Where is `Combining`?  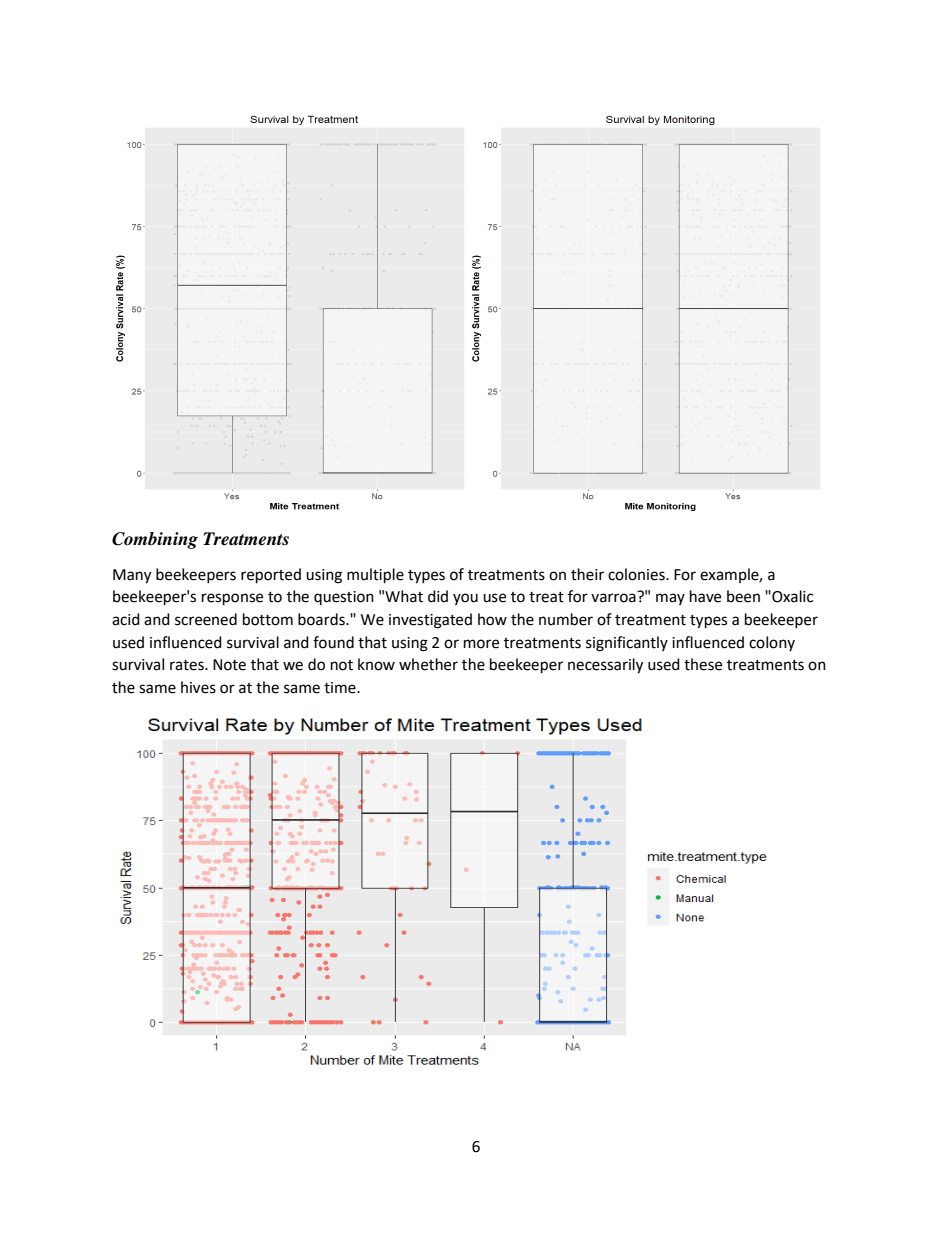
Combining is located at coordinates (155, 540).
